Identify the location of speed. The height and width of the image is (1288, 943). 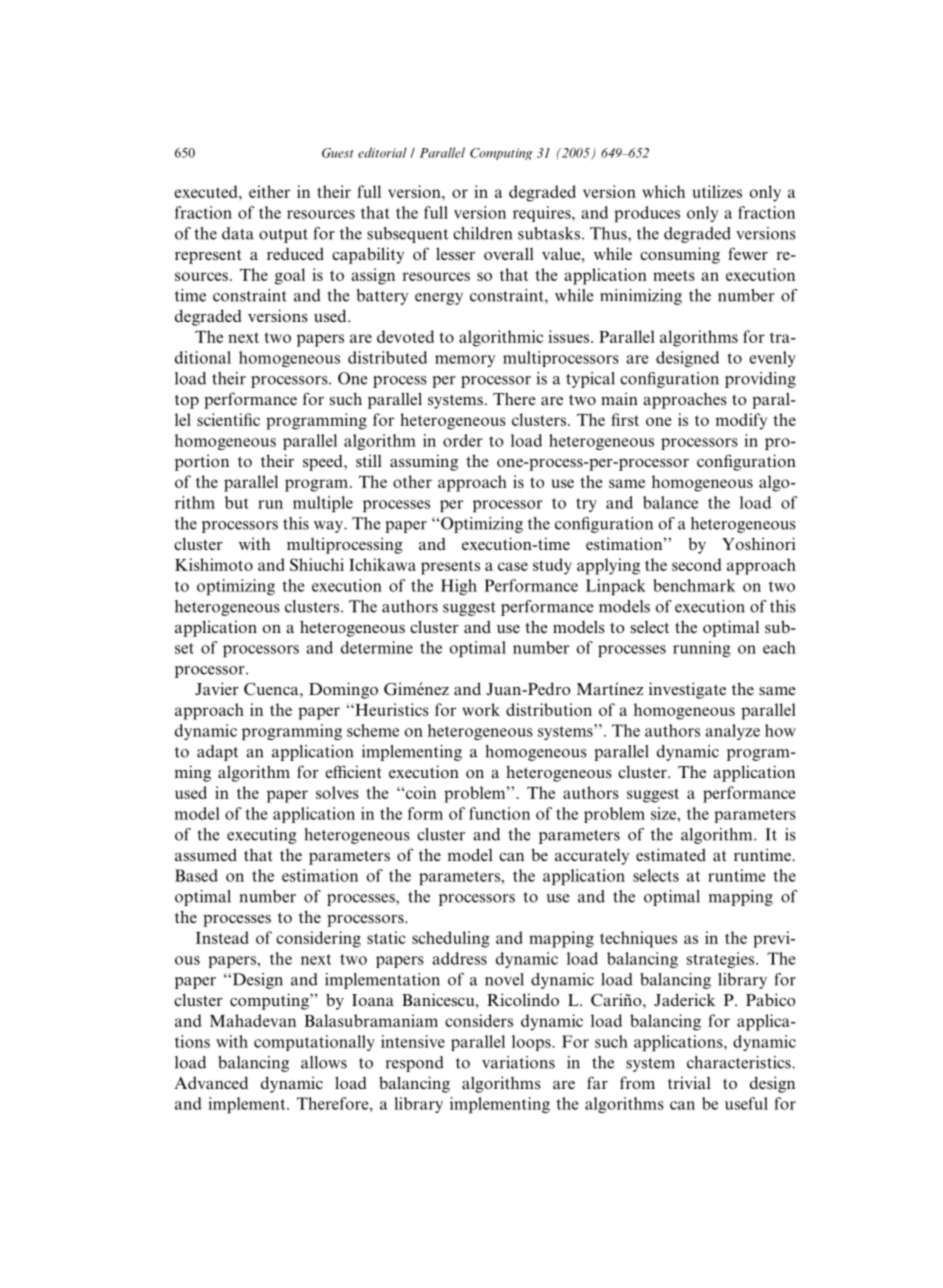
(324, 463).
